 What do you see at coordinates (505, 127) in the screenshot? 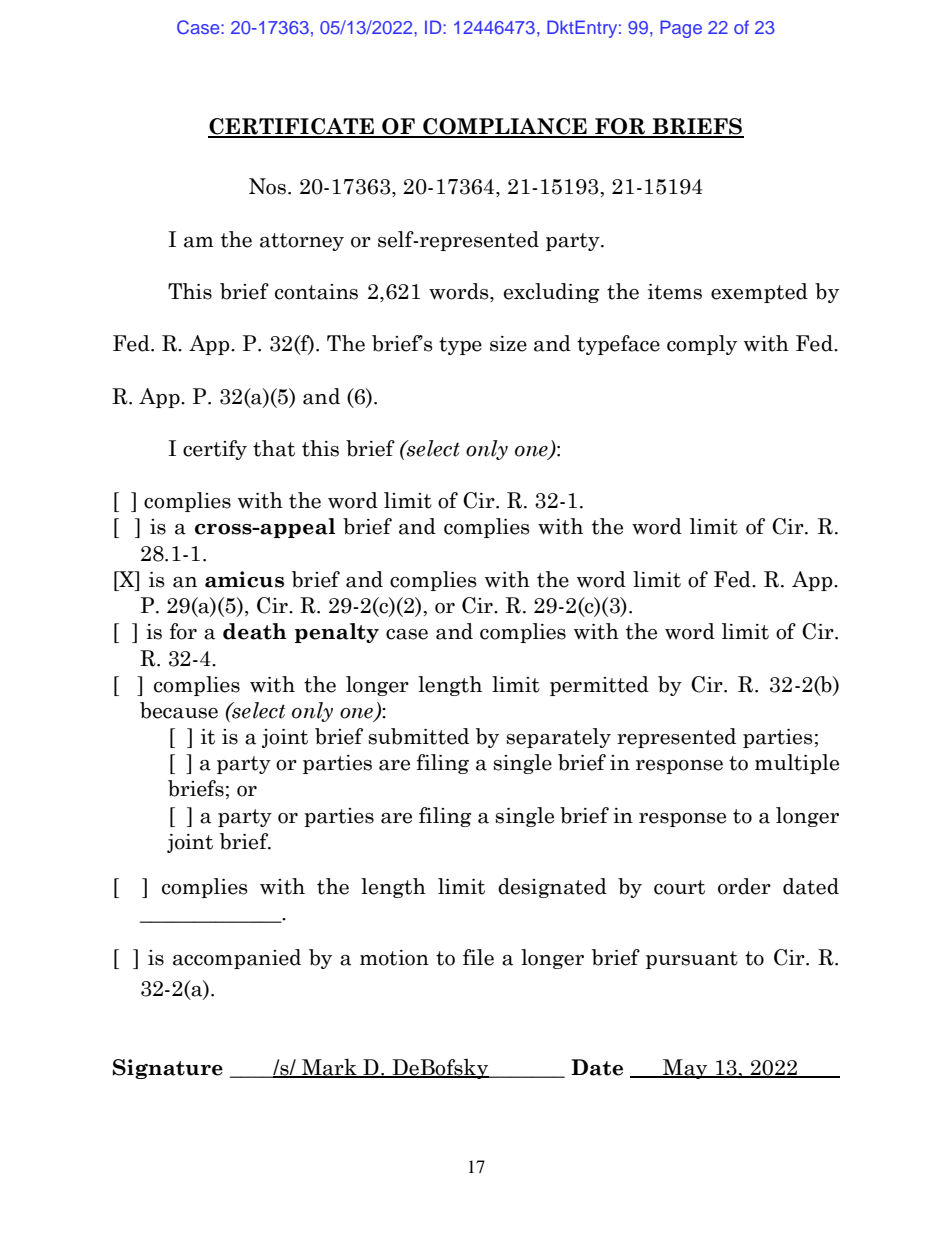
I see `COMPLIANCE` at bounding box center [505, 127].
